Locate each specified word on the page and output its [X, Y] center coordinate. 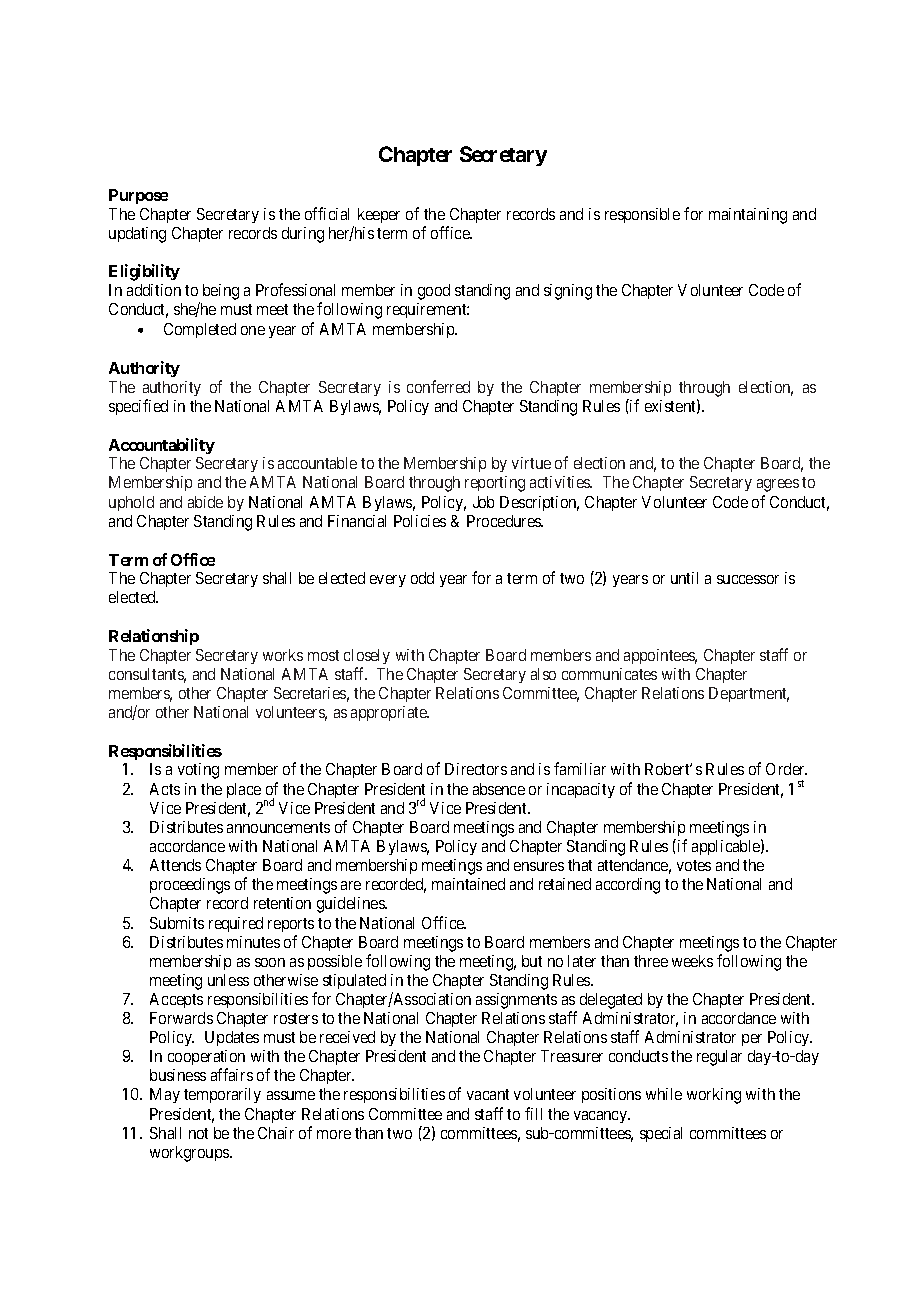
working [714, 1096]
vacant [488, 1094]
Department [749, 694]
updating [137, 235]
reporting [495, 484]
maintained [468, 884]
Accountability [162, 446]
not [198, 1133]
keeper [379, 215]
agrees [778, 485]
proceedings [190, 886]
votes [694, 865]
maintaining [748, 216]
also [543, 674]
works [283, 655]
